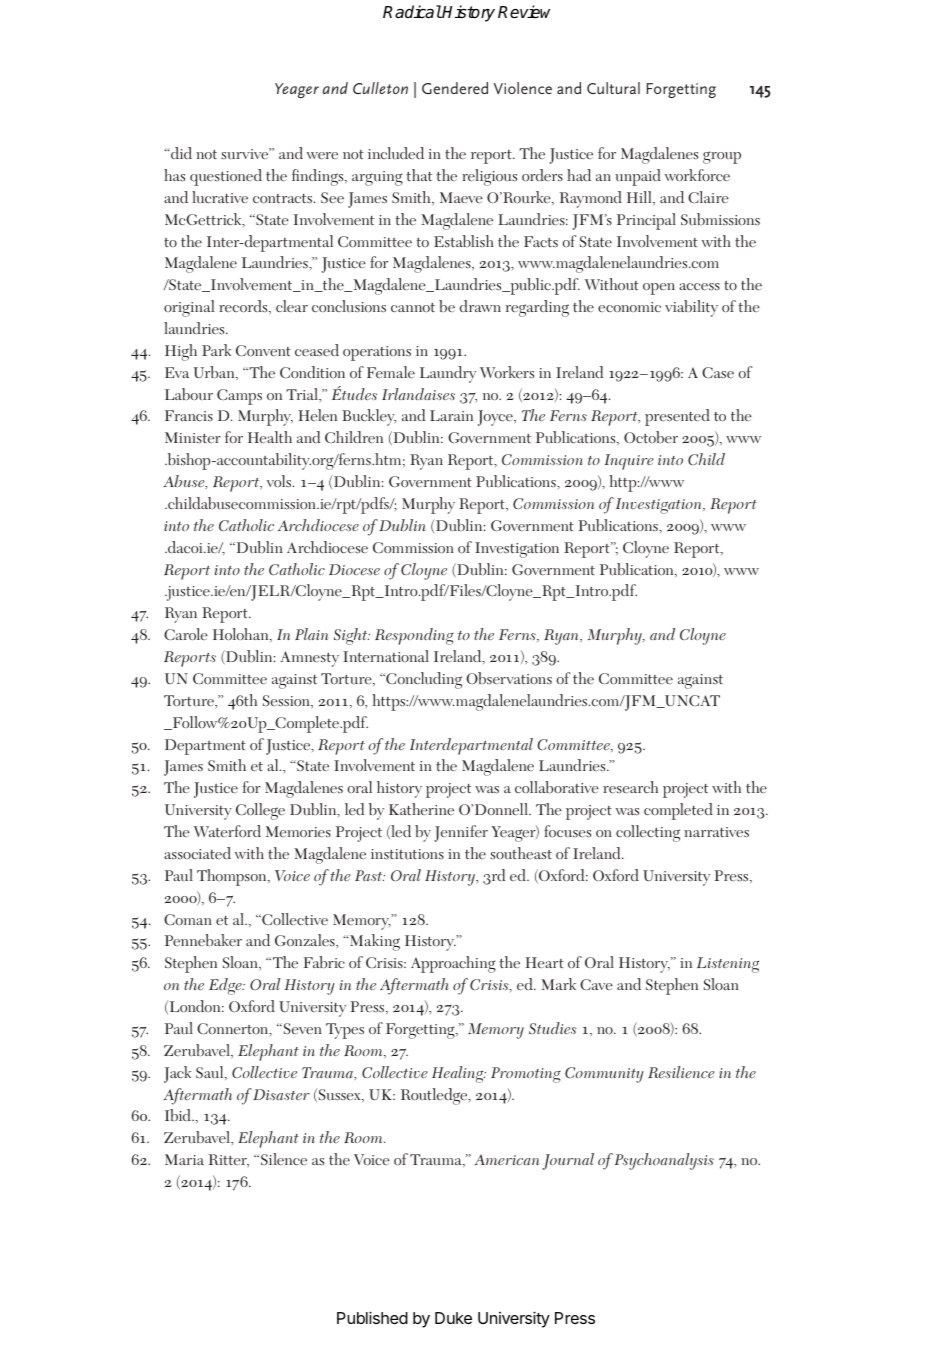 The height and width of the document is (1345, 935). I want to click on Cultural, so click(613, 88).
